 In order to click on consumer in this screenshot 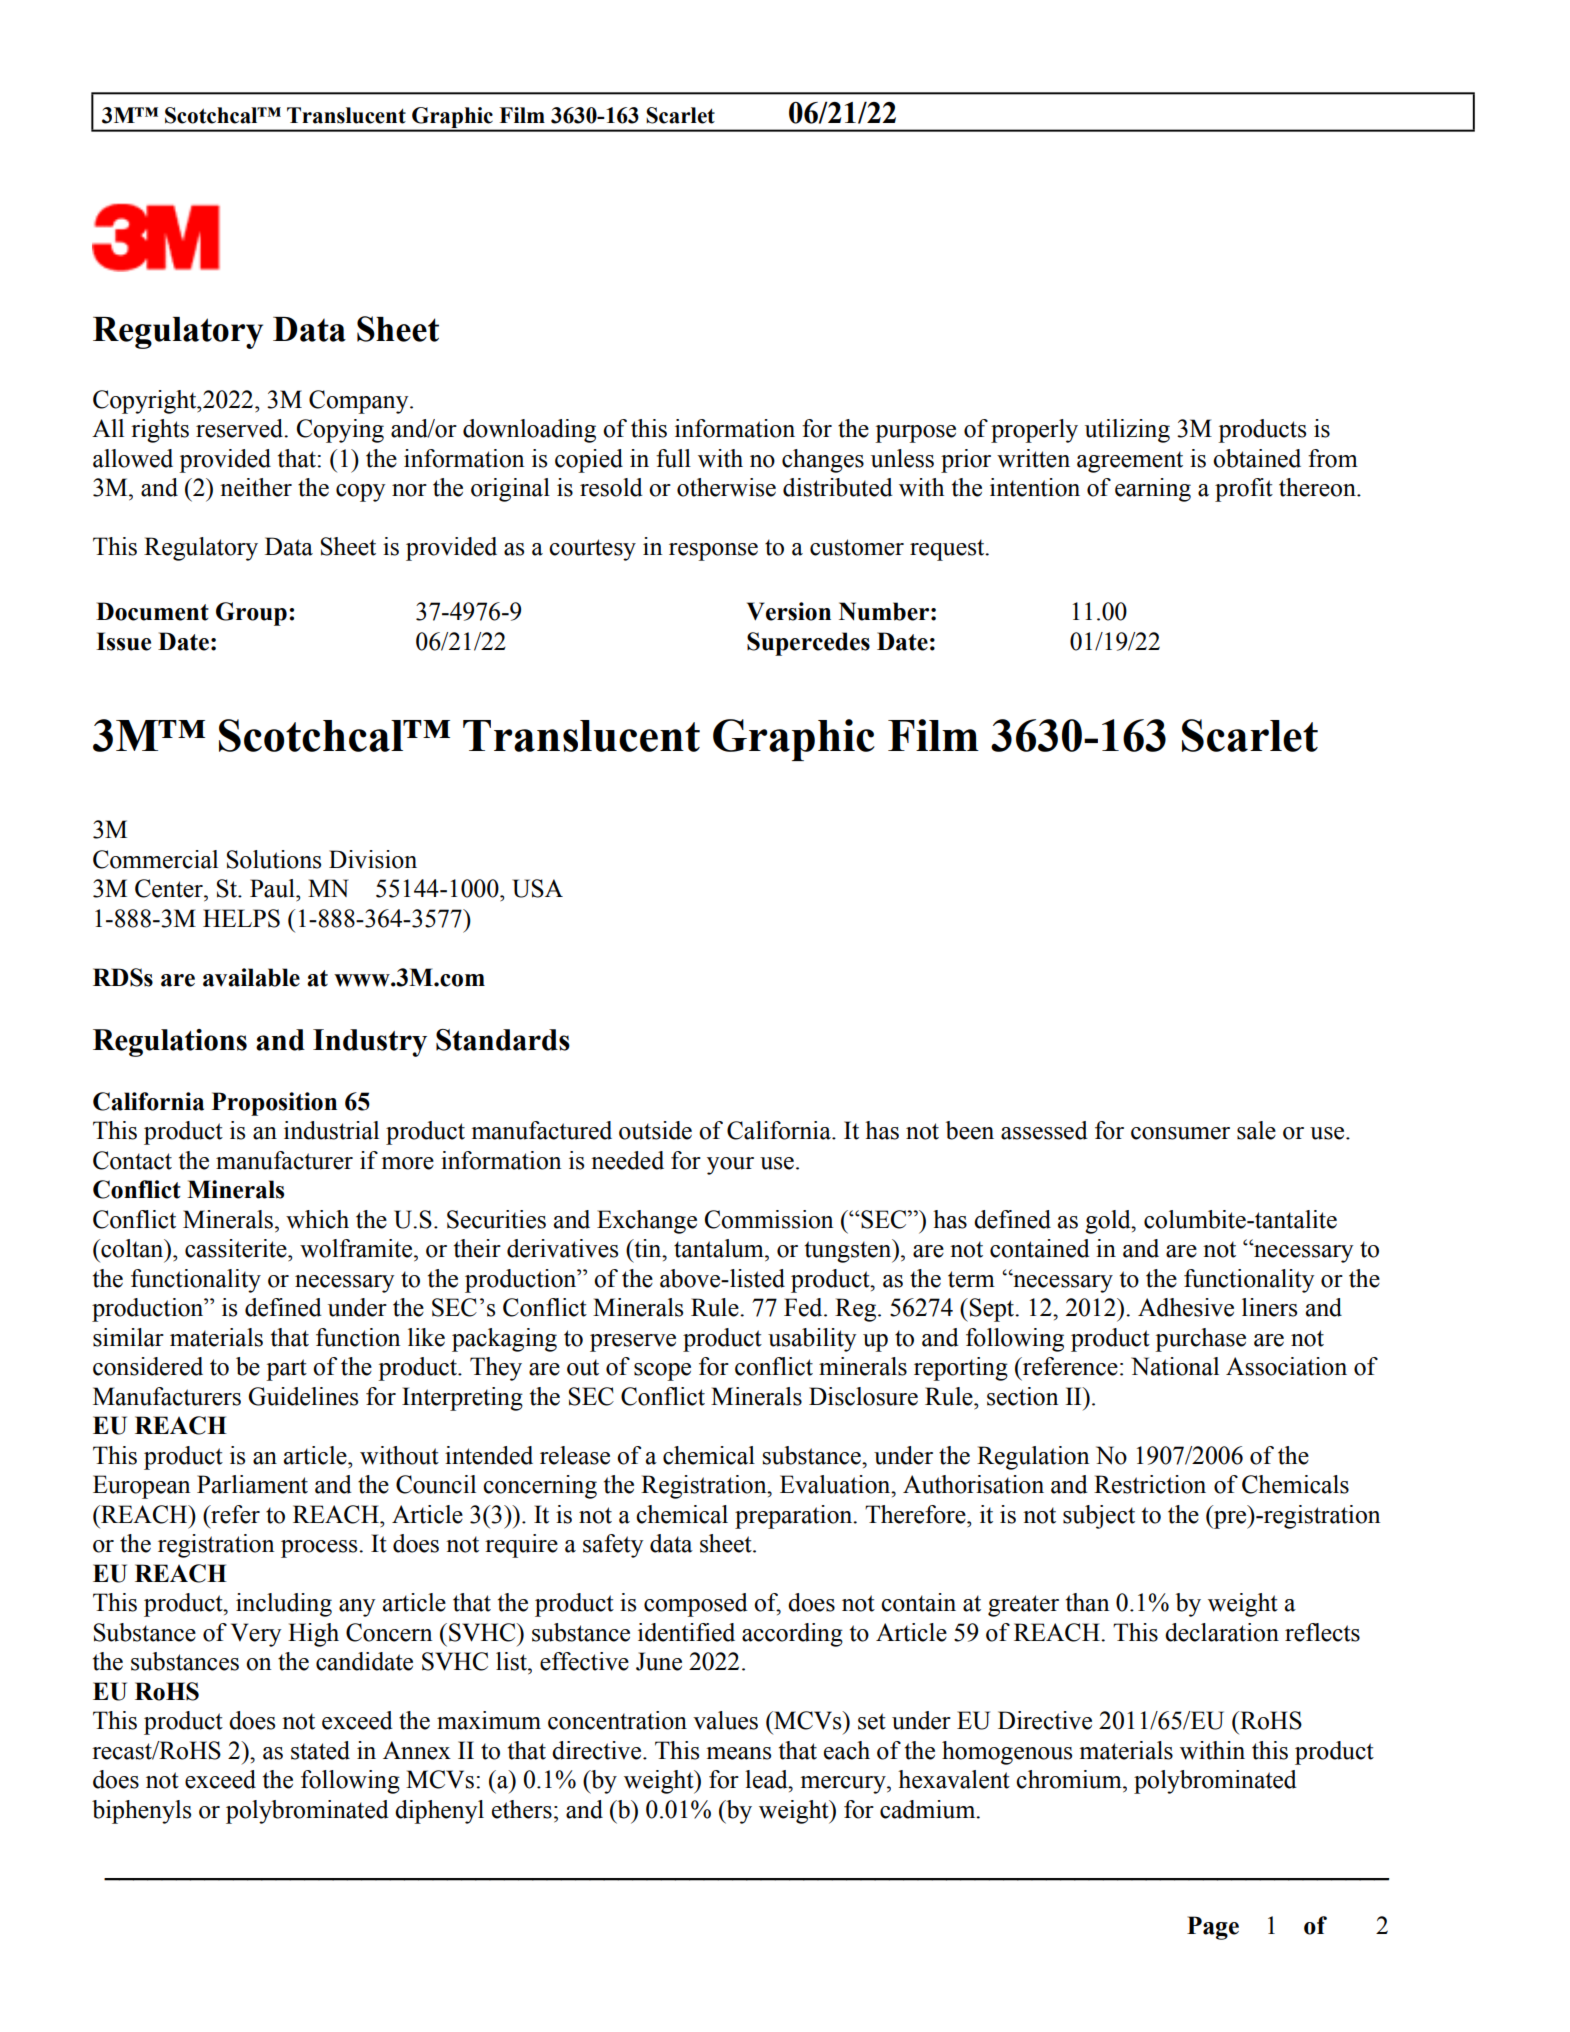, I will do `click(1180, 1133)`.
